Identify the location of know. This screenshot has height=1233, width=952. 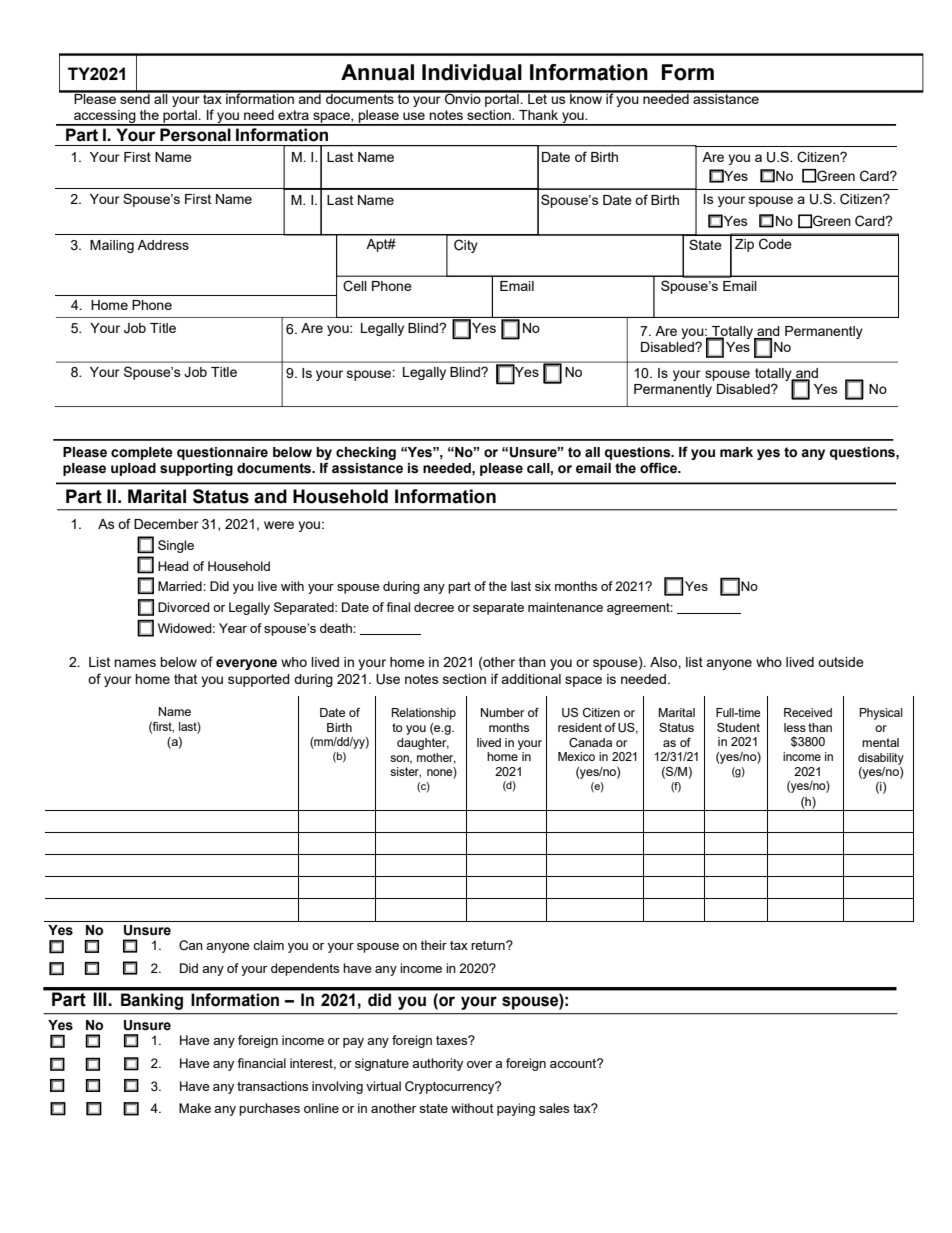
(586, 97).
